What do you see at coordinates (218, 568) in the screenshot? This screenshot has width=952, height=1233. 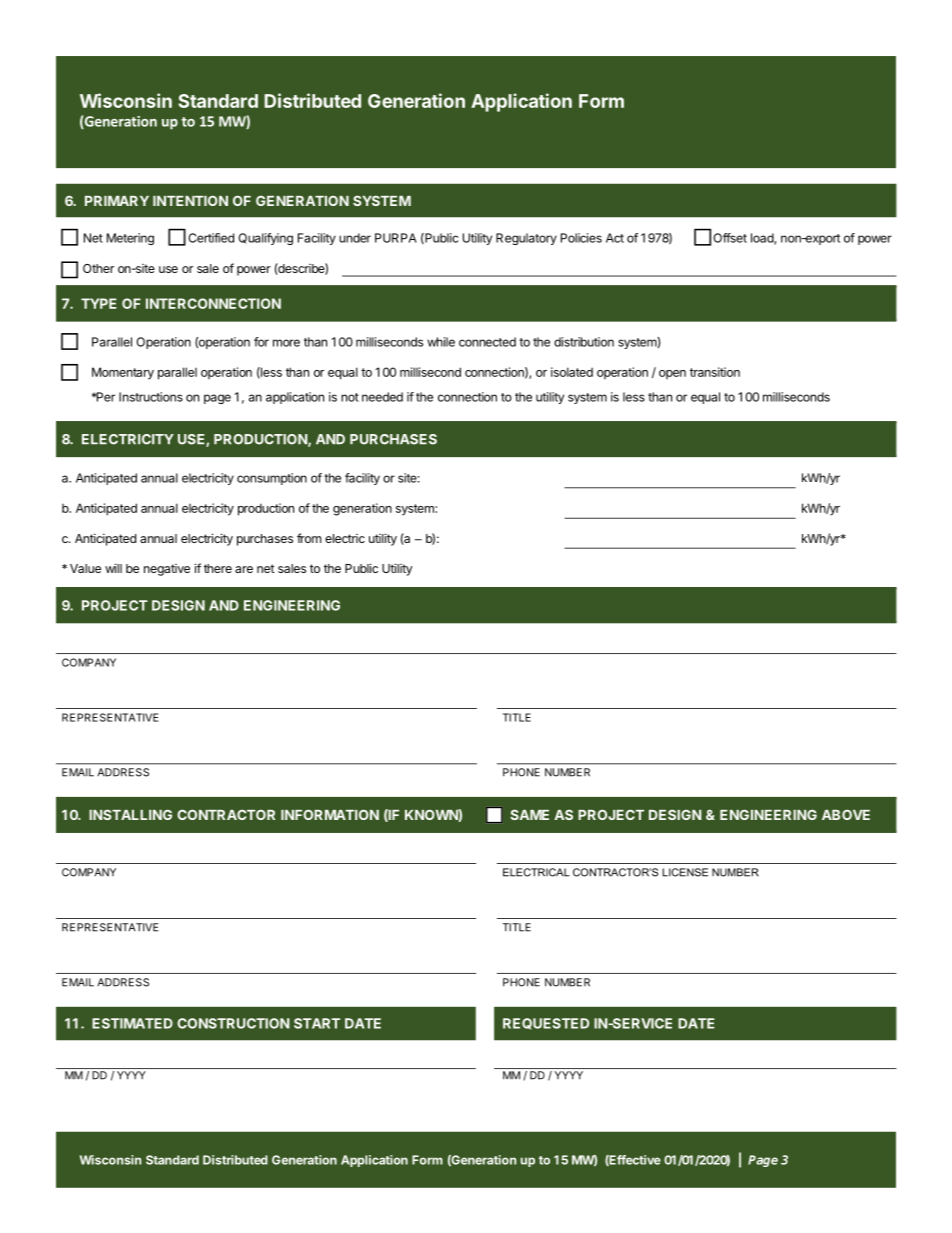 I see `there` at bounding box center [218, 568].
